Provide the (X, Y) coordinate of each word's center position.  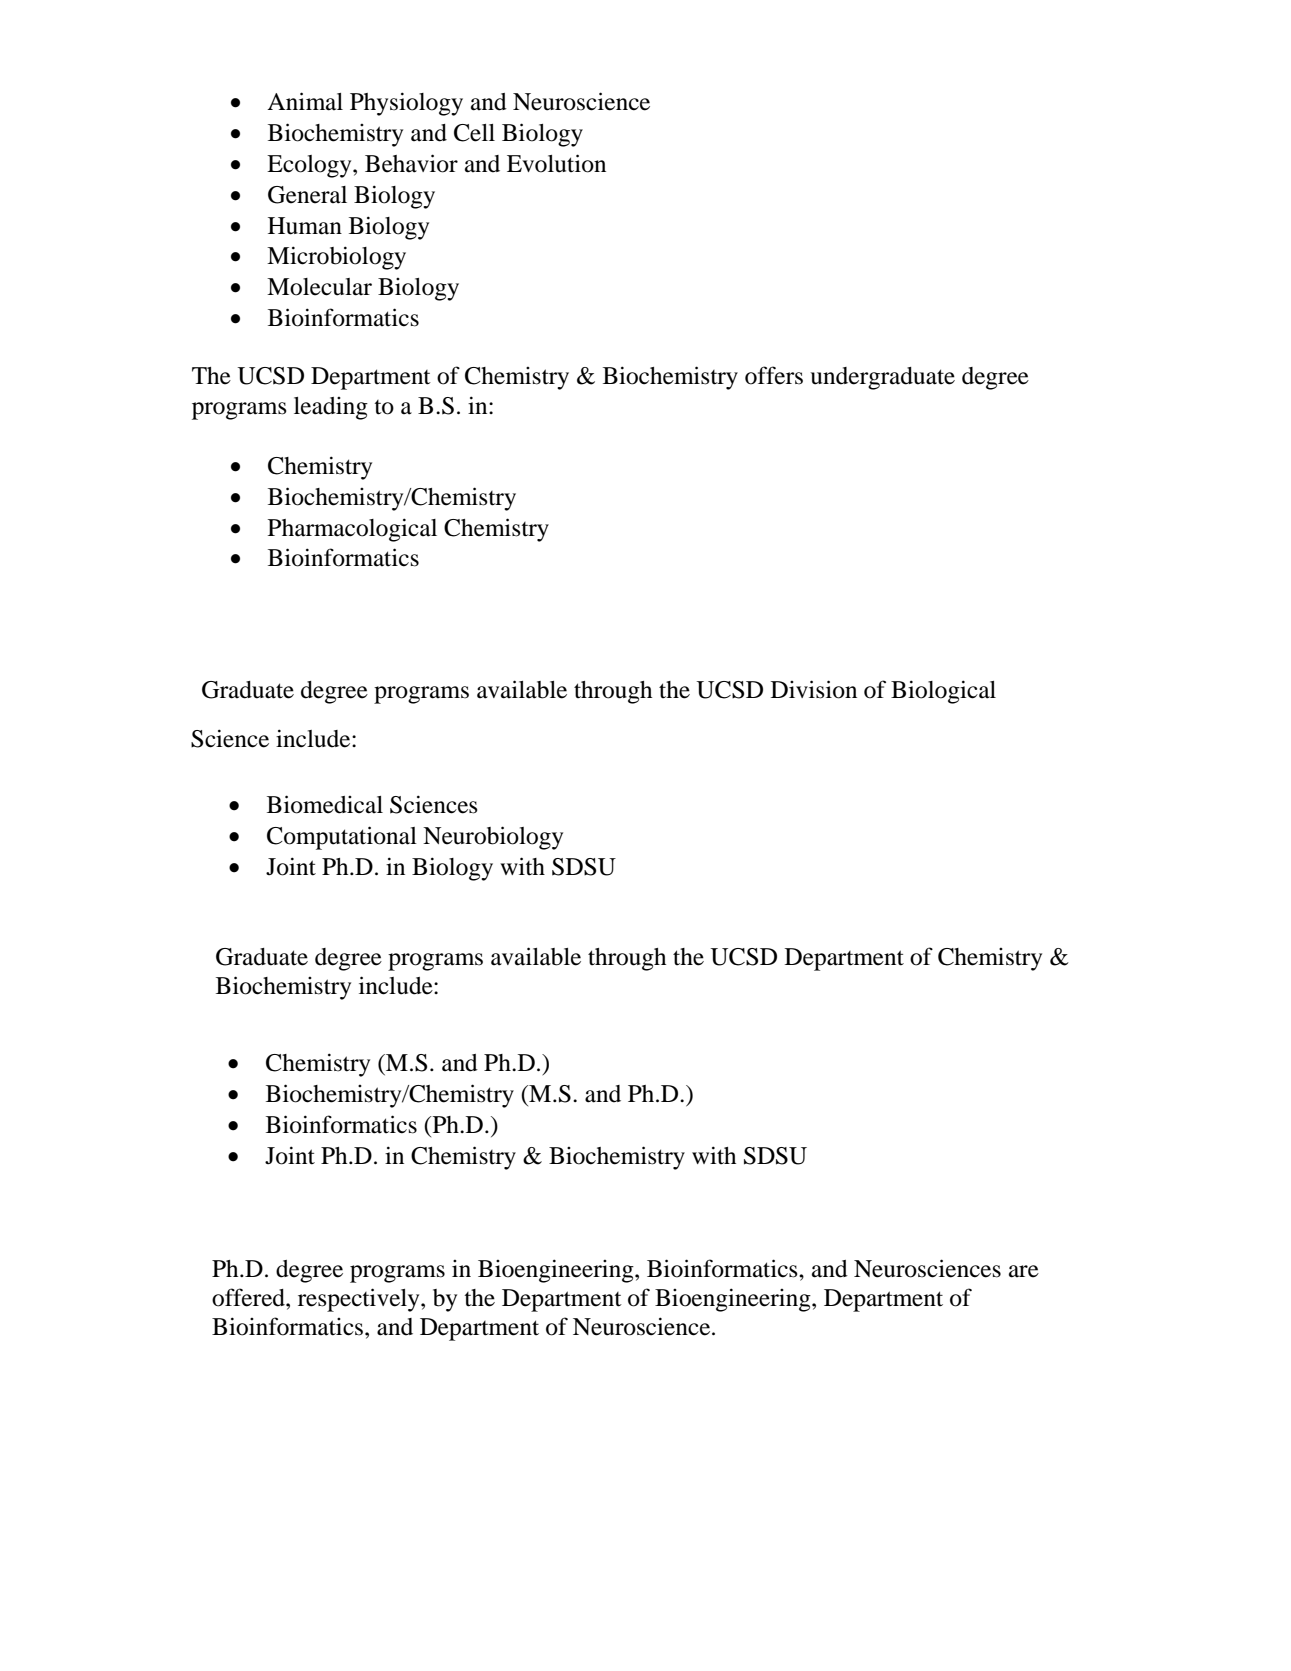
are (1024, 1271)
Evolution (556, 163)
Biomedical (325, 804)
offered (249, 1297)
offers (774, 375)
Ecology (310, 166)
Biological (943, 692)
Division (814, 689)
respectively (360, 1300)
